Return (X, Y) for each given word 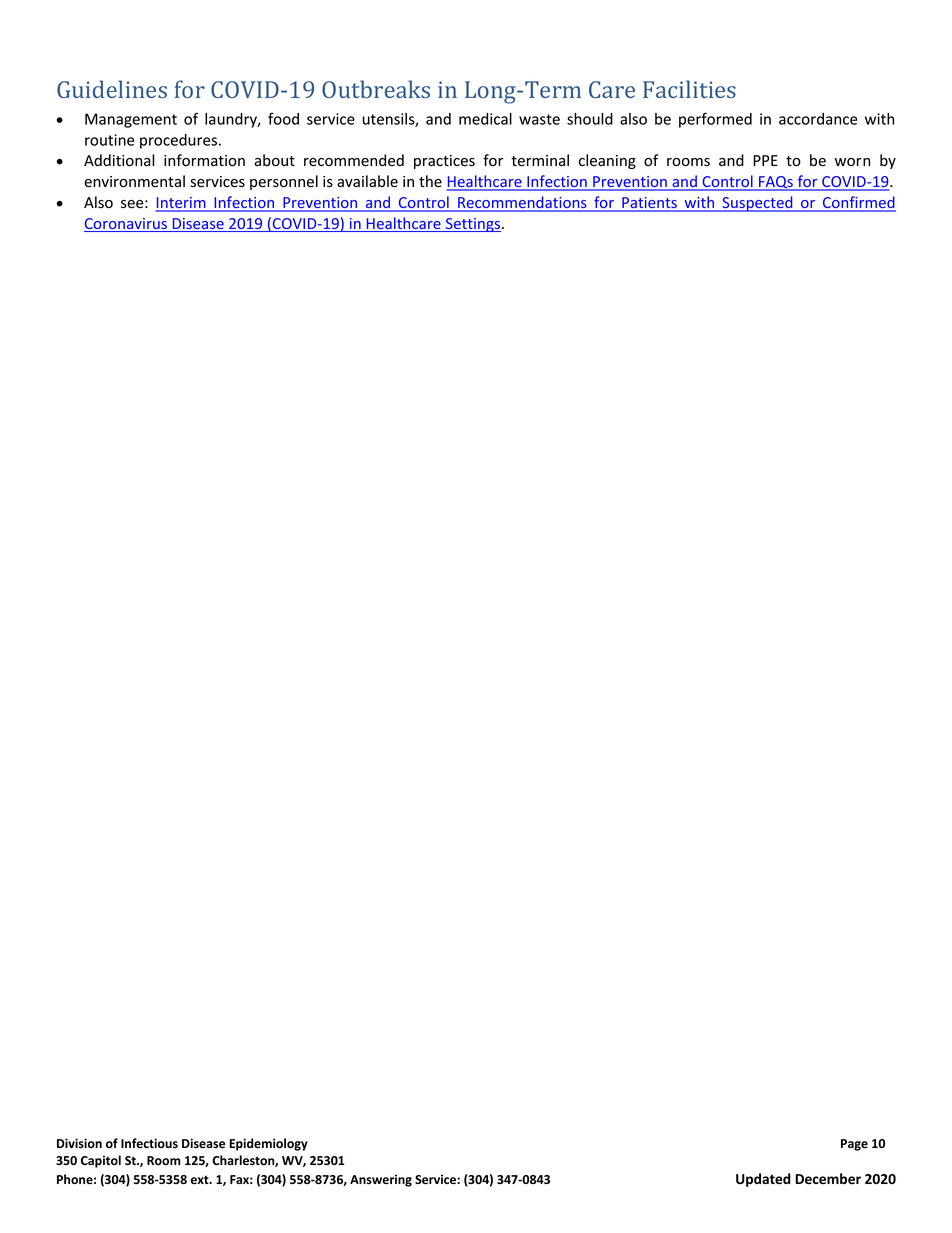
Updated (763, 1180)
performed (715, 120)
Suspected (757, 204)
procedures (180, 141)
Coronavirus (126, 225)
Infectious (149, 1143)
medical (485, 119)
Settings (473, 225)
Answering (381, 1180)
